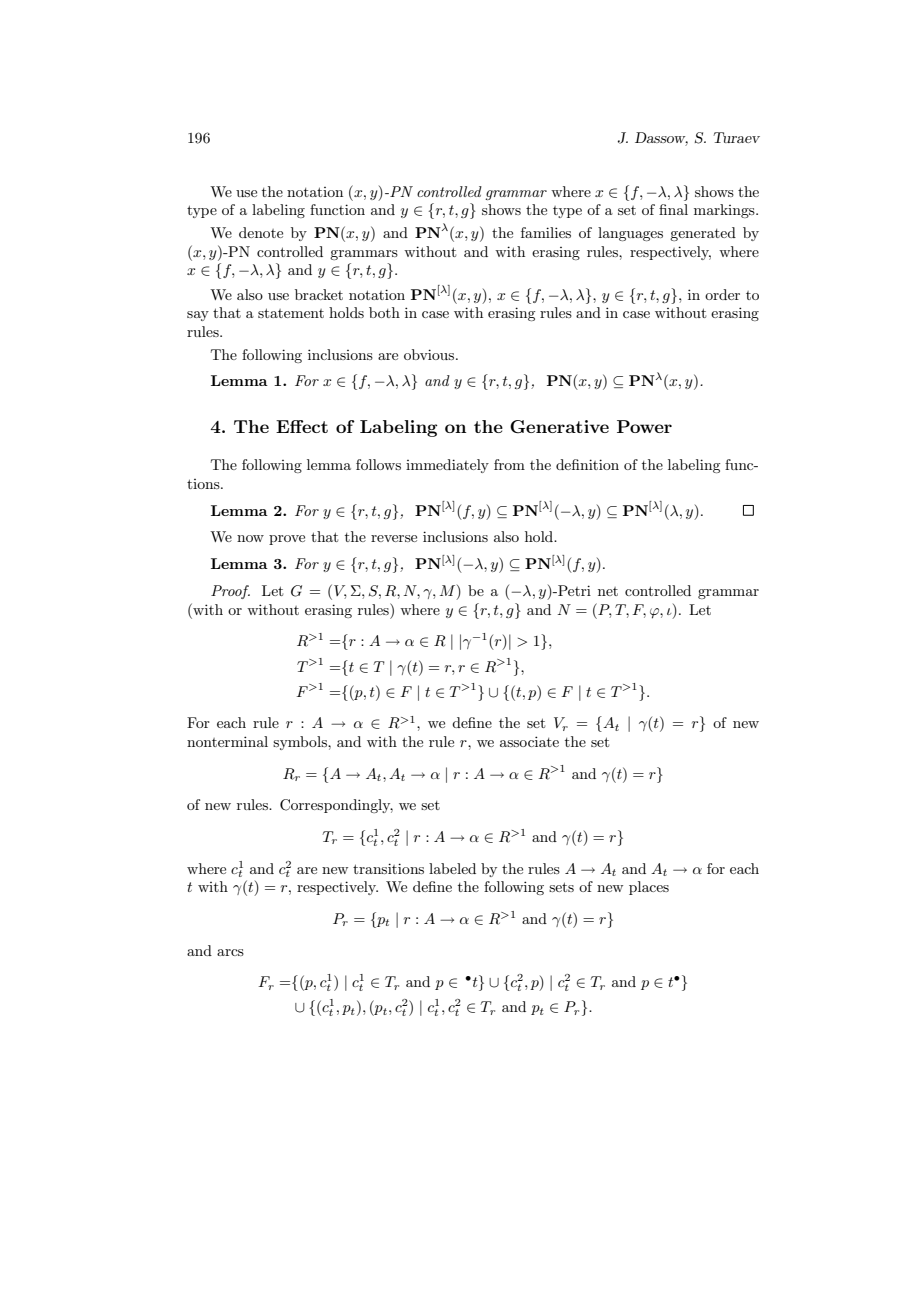  Describe the element at coordinates (649, 888) in the document. I see `places` at that location.
